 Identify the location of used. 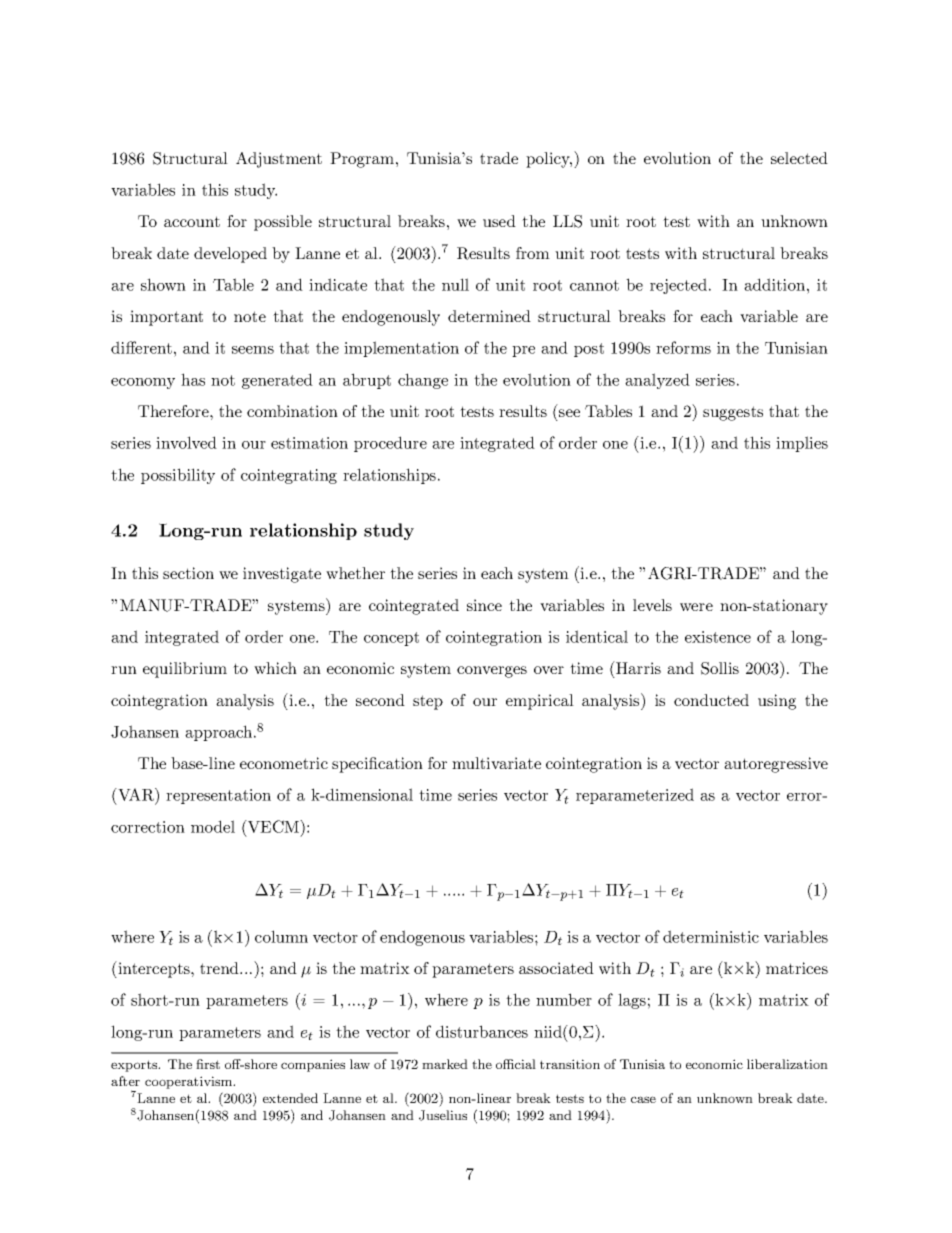
(499, 221).
